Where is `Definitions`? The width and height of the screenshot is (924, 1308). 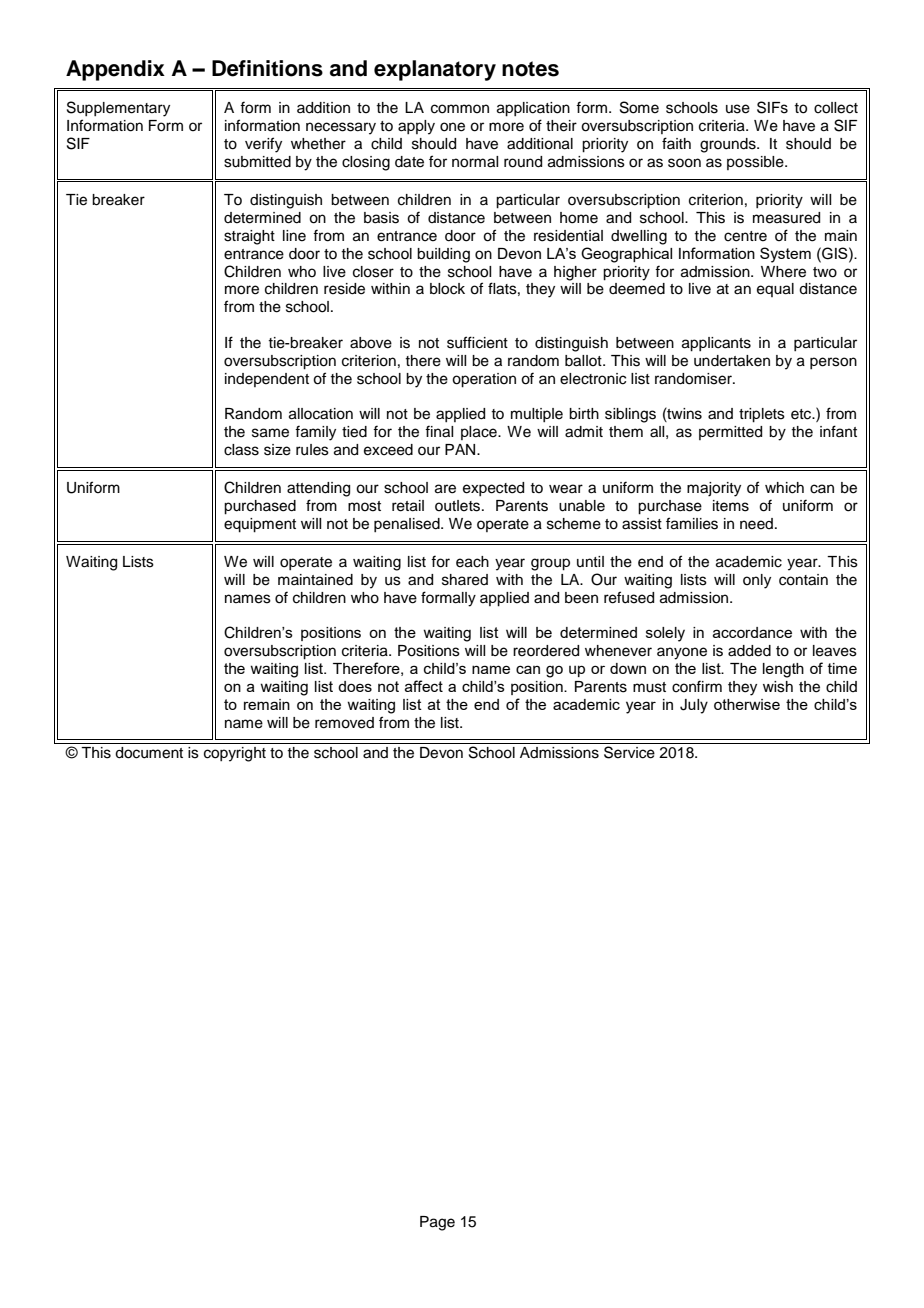 Definitions is located at coordinates (267, 68).
